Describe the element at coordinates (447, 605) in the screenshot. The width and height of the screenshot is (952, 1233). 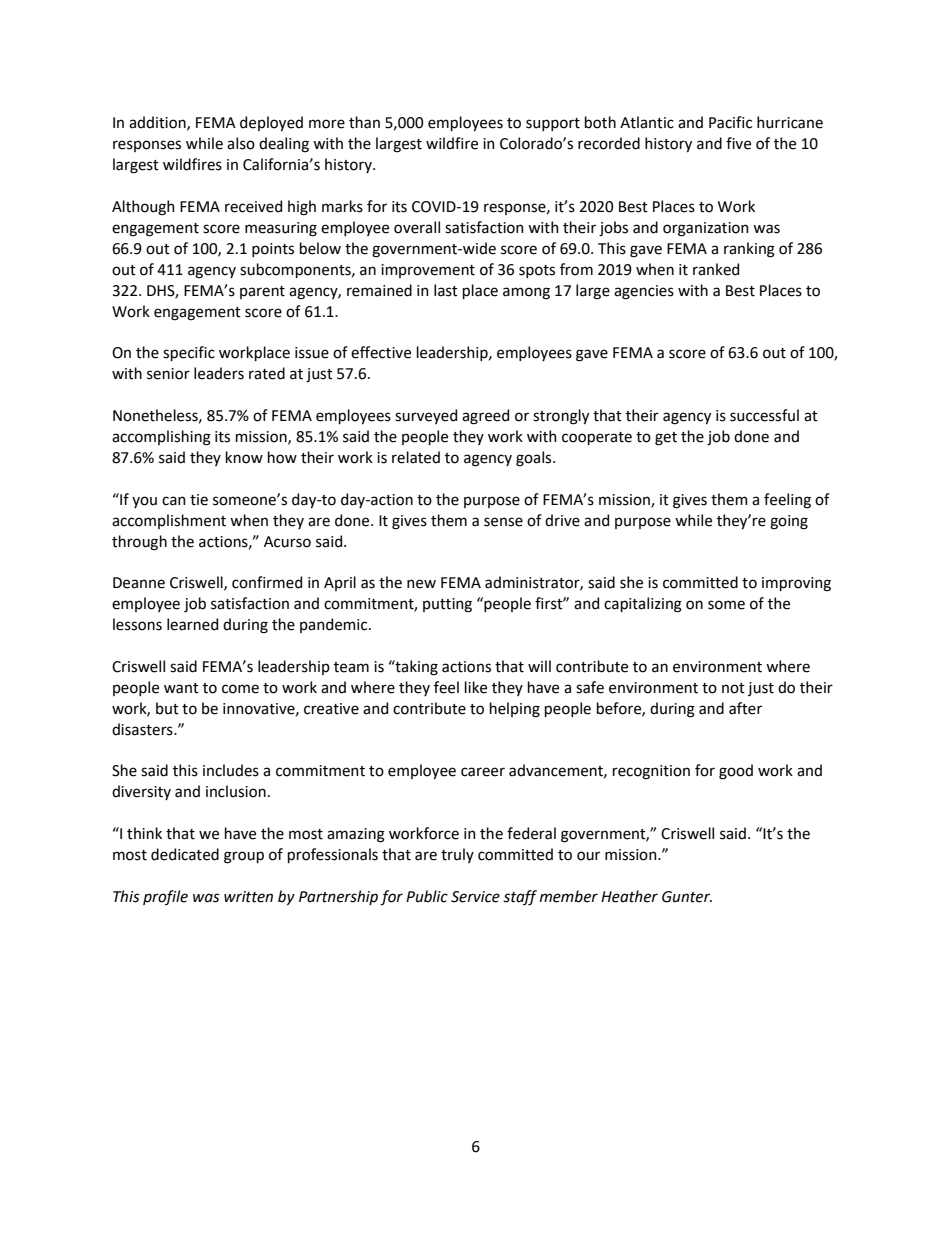
I see `putting` at that location.
